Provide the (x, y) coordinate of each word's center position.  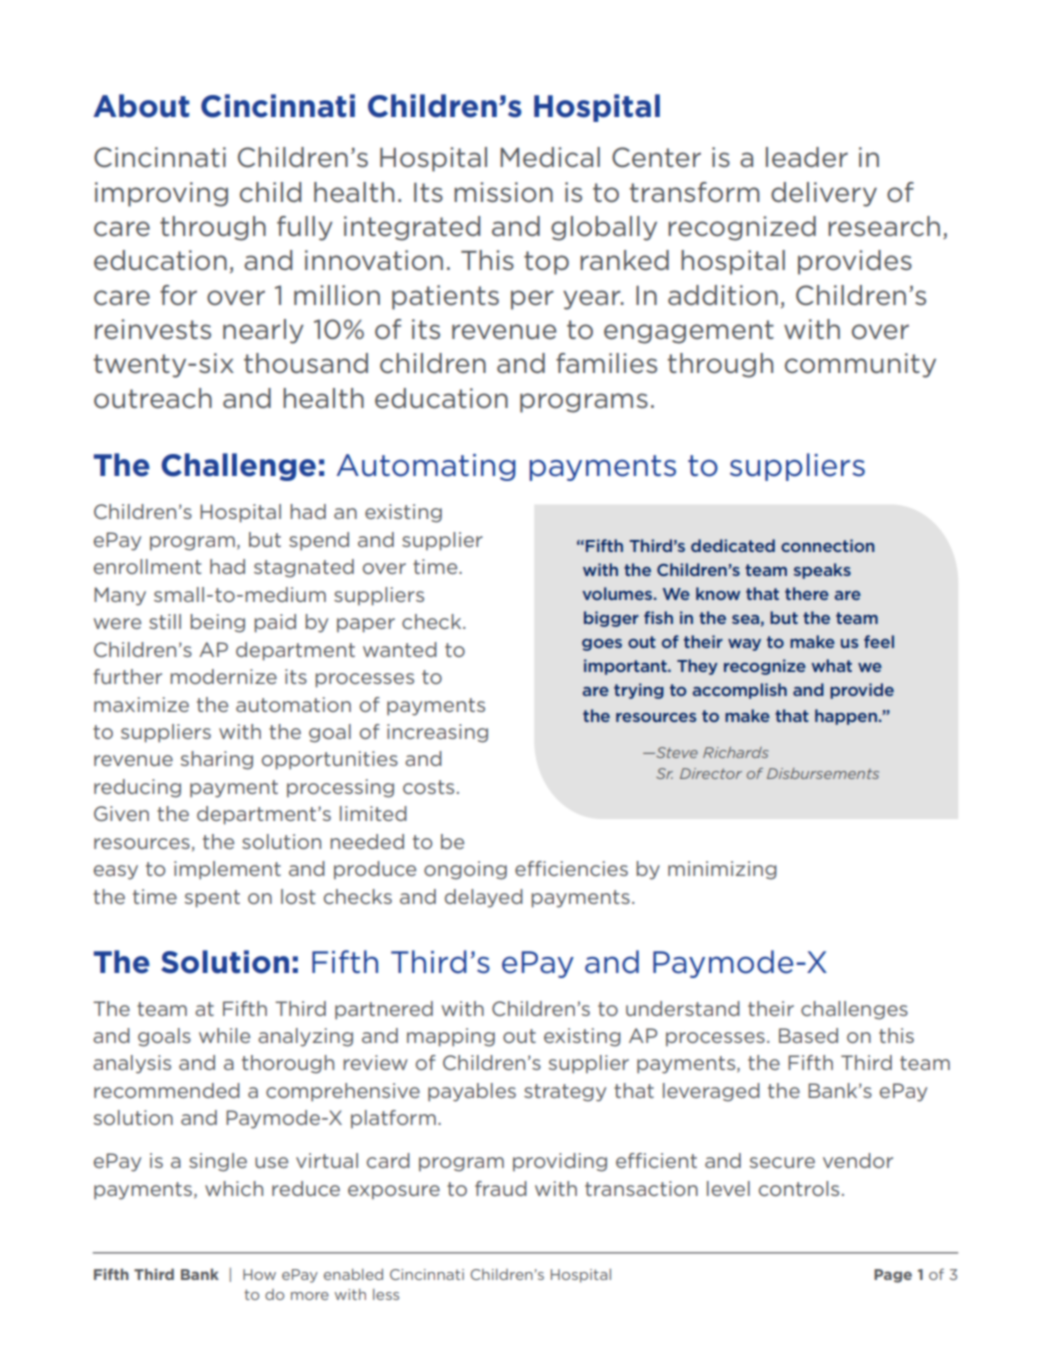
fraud (501, 1188)
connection (828, 545)
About (141, 106)
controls (799, 1188)
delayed (484, 898)
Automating (426, 467)
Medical (550, 157)
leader (807, 157)
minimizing (722, 870)
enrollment (147, 566)
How (259, 1274)
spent (212, 899)
